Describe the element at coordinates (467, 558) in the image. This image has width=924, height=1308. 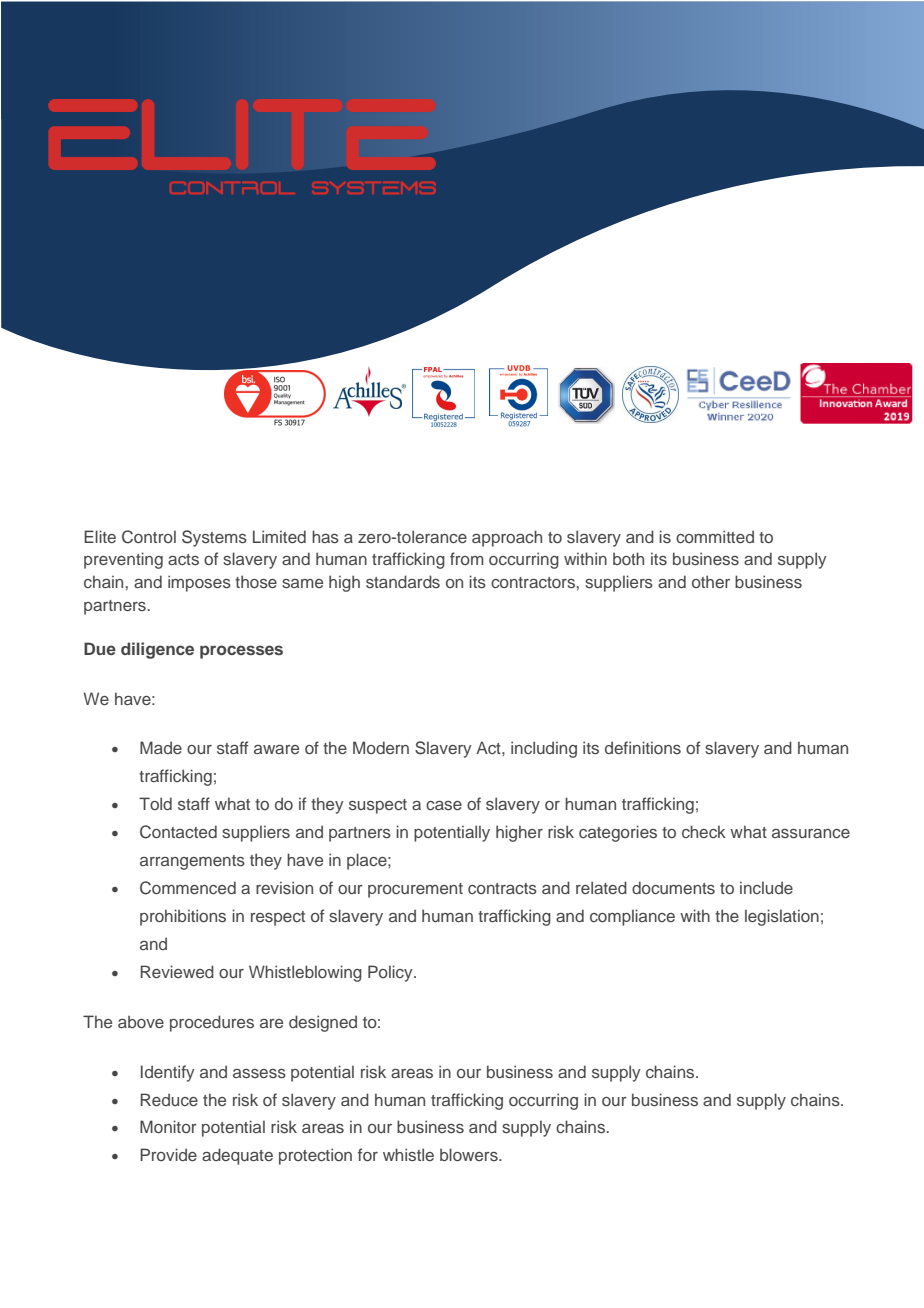
I see `from` at that location.
